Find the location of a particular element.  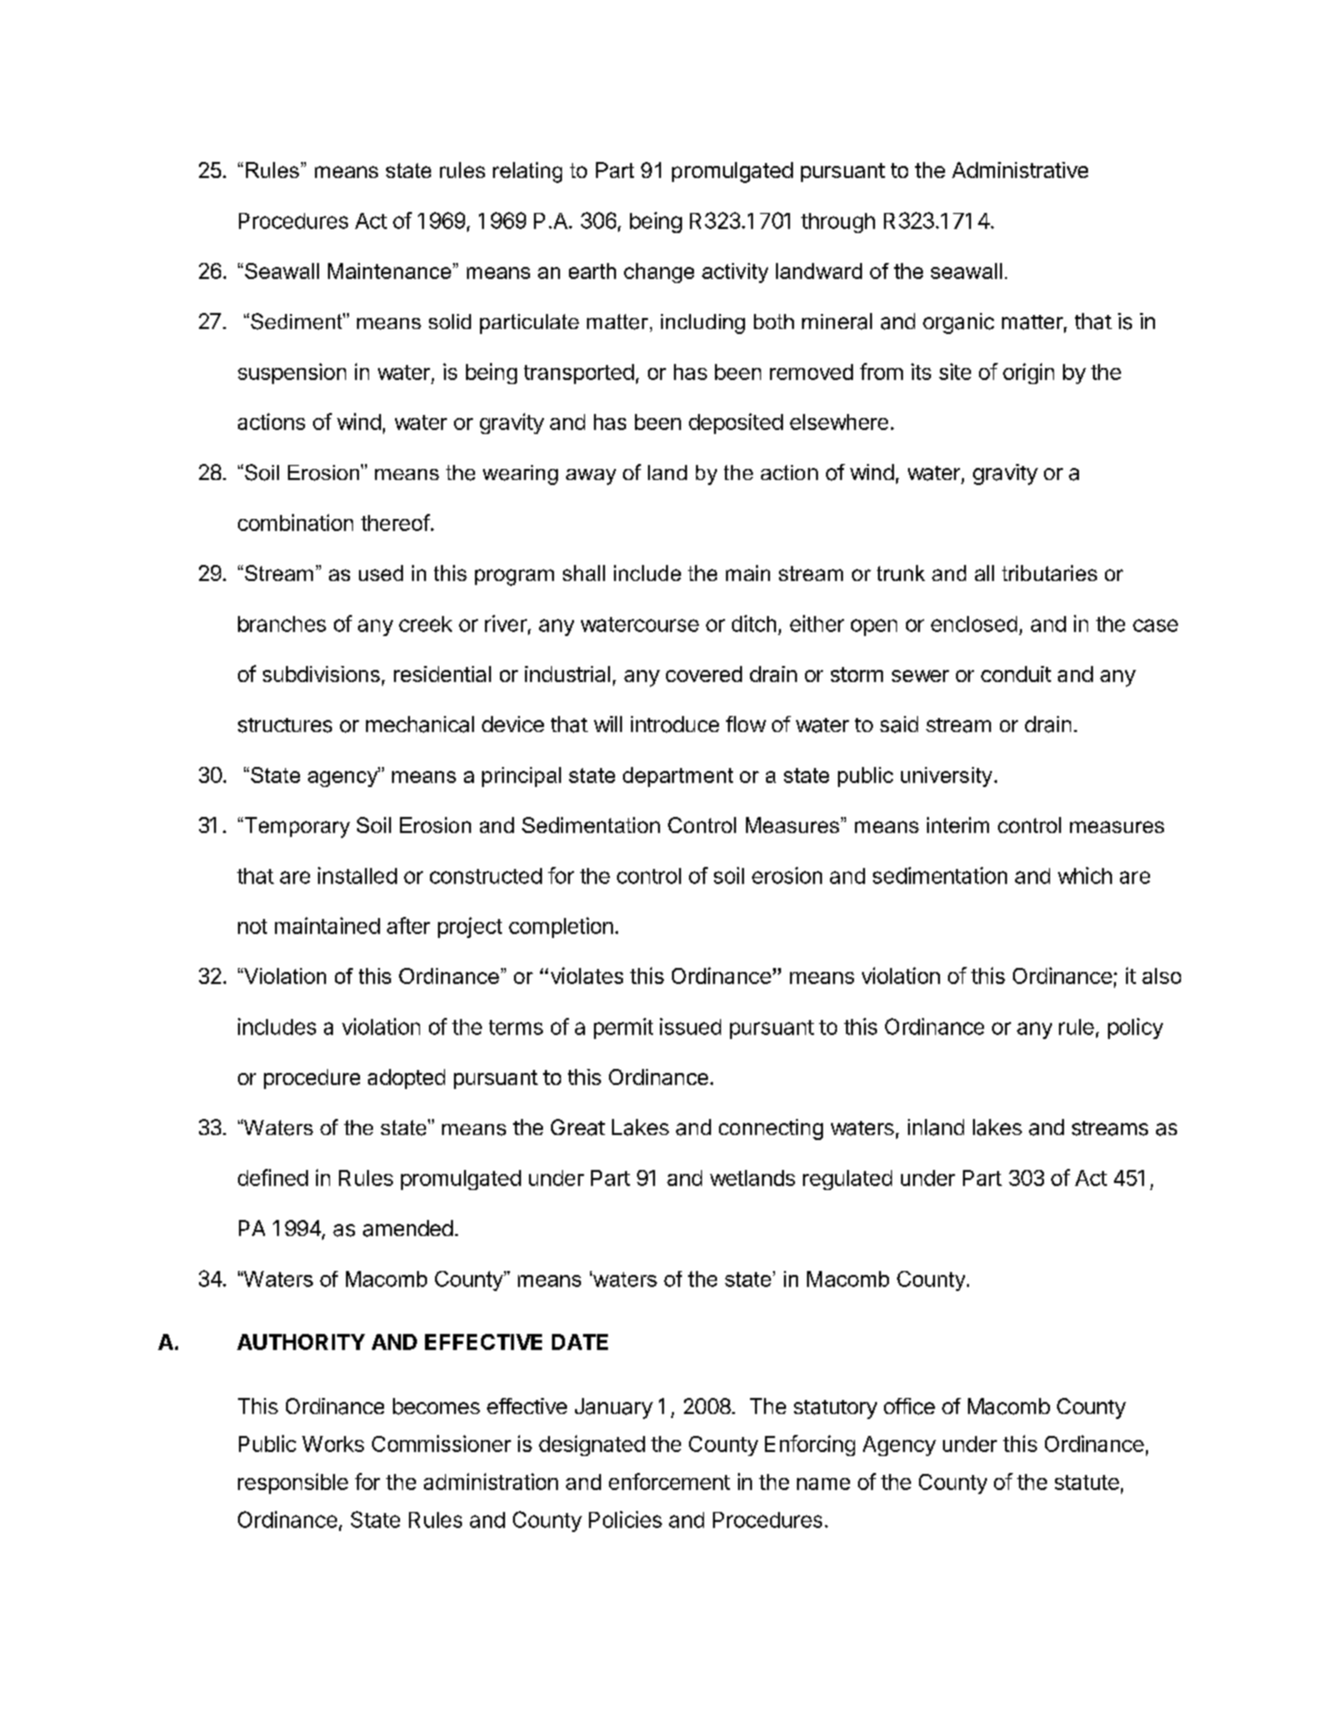

creek is located at coordinates (425, 624).
